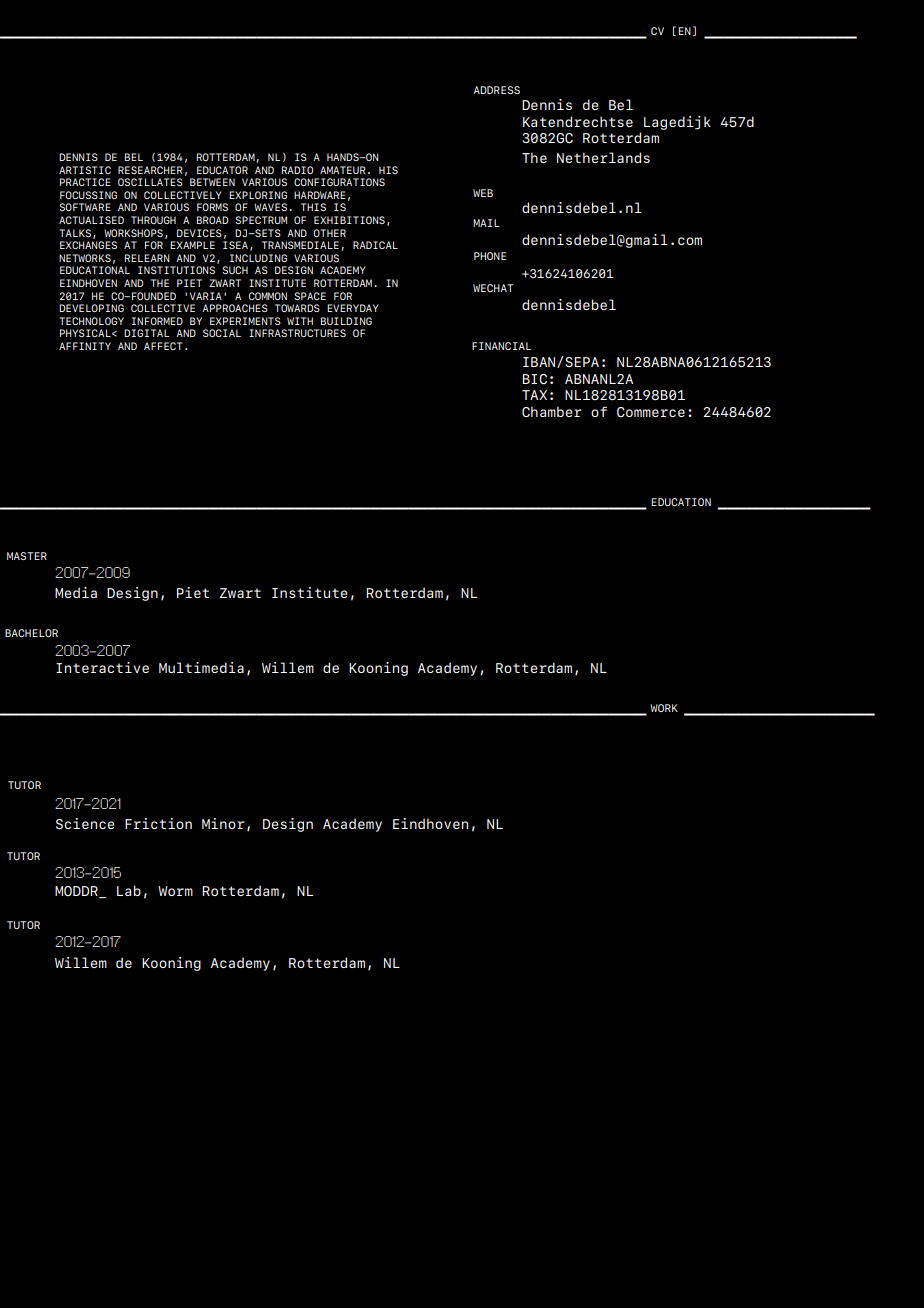 The height and width of the screenshot is (1308, 924). I want to click on AMATEUR, so click(343, 170).
